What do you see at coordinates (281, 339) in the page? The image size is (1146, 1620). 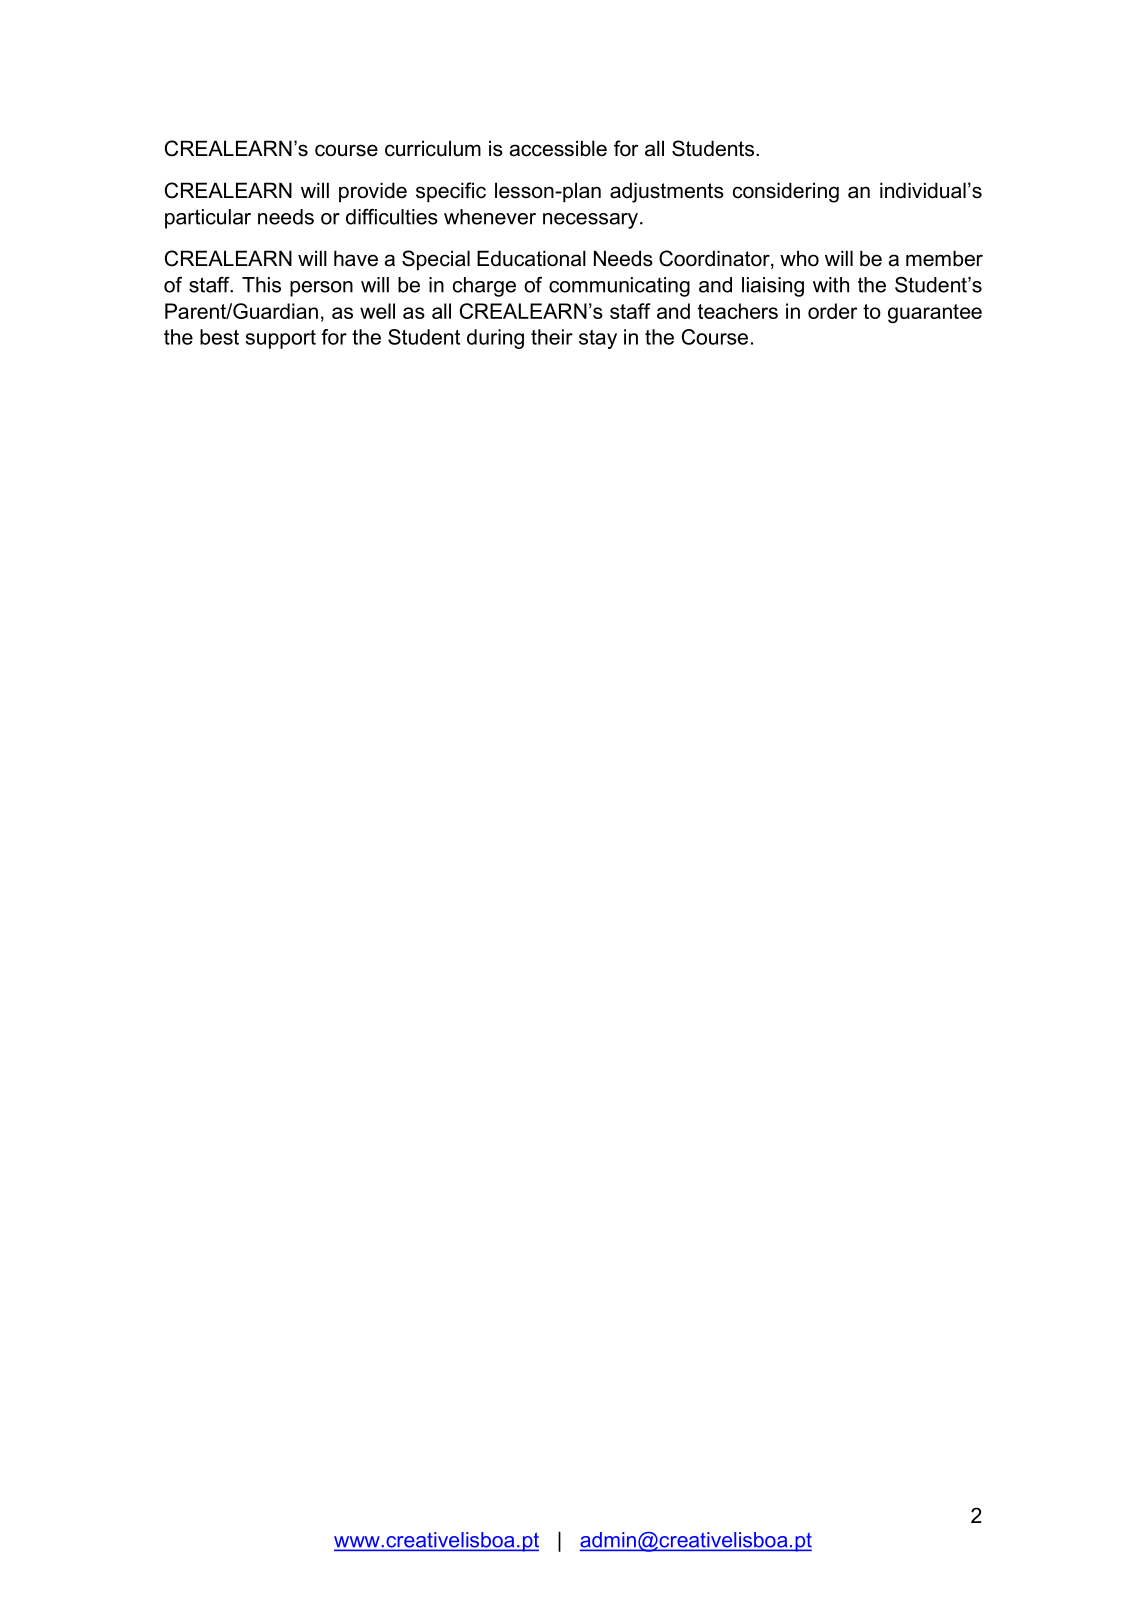 I see `support` at bounding box center [281, 339].
